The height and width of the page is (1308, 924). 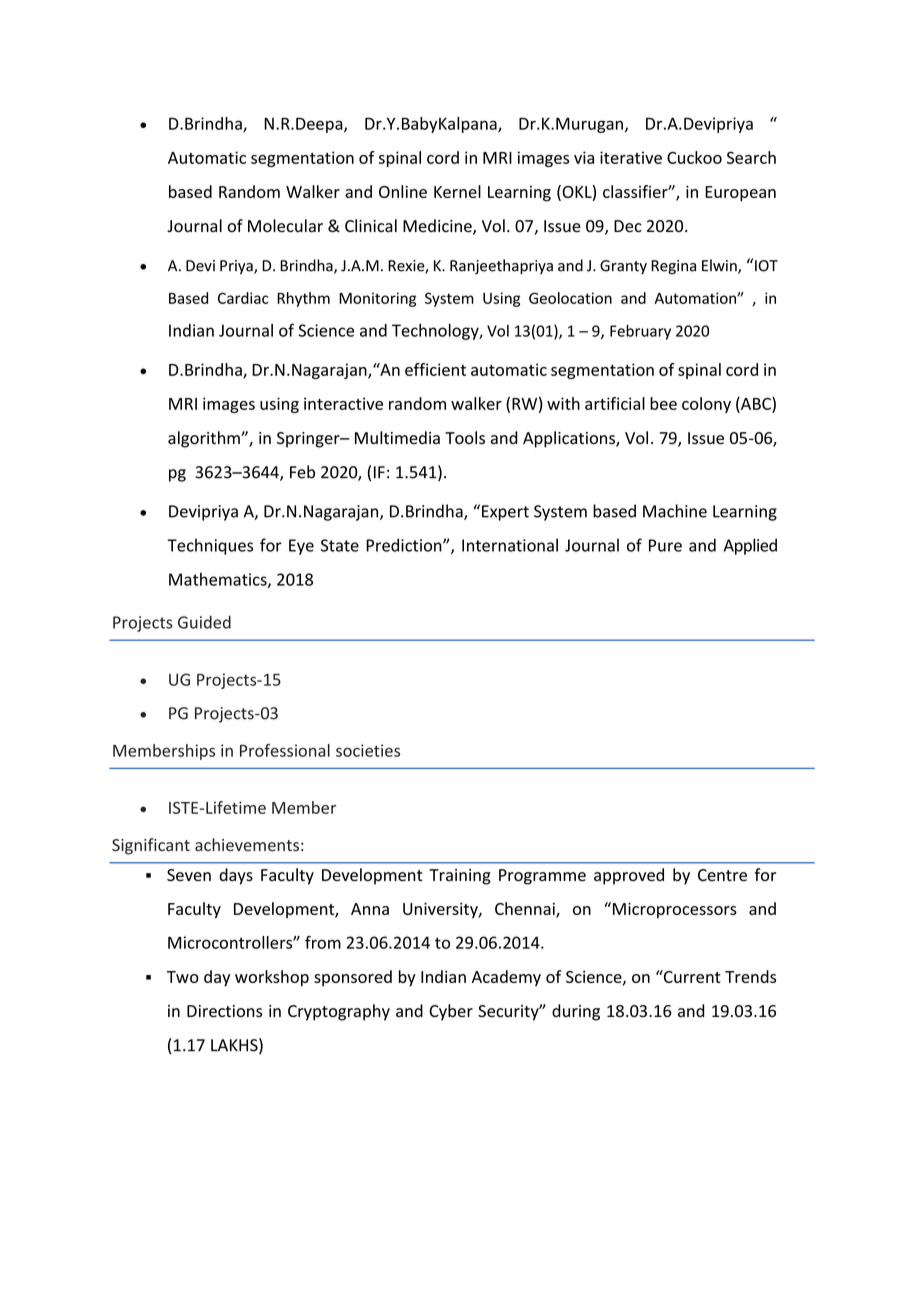 I want to click on Machine, so click(x=675, y=511).
